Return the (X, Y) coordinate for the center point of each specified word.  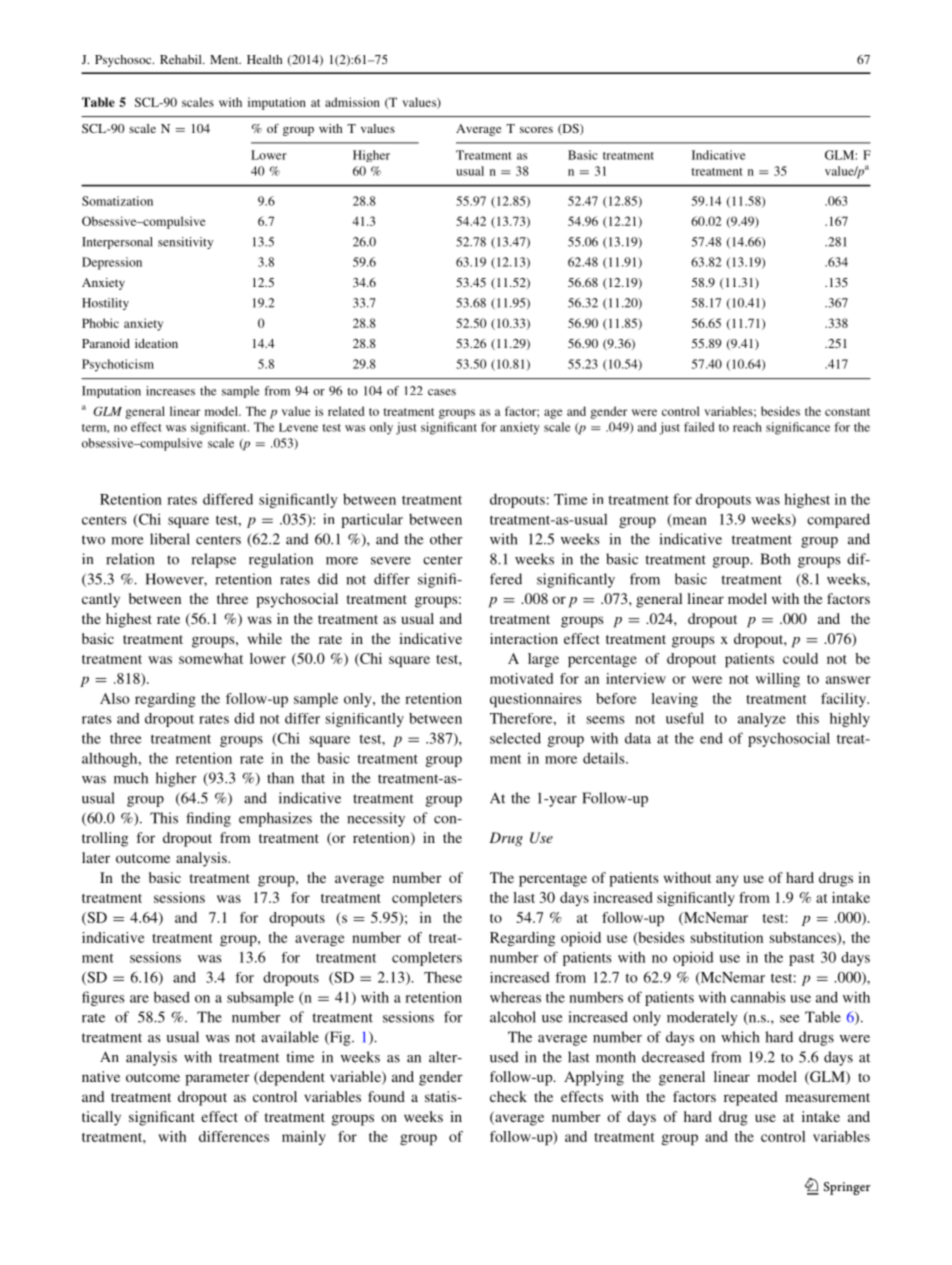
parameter (217, 1079)
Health (264, 59)
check (508, 1096)
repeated (751, 1098)
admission (352, 102)
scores (536, 130)
